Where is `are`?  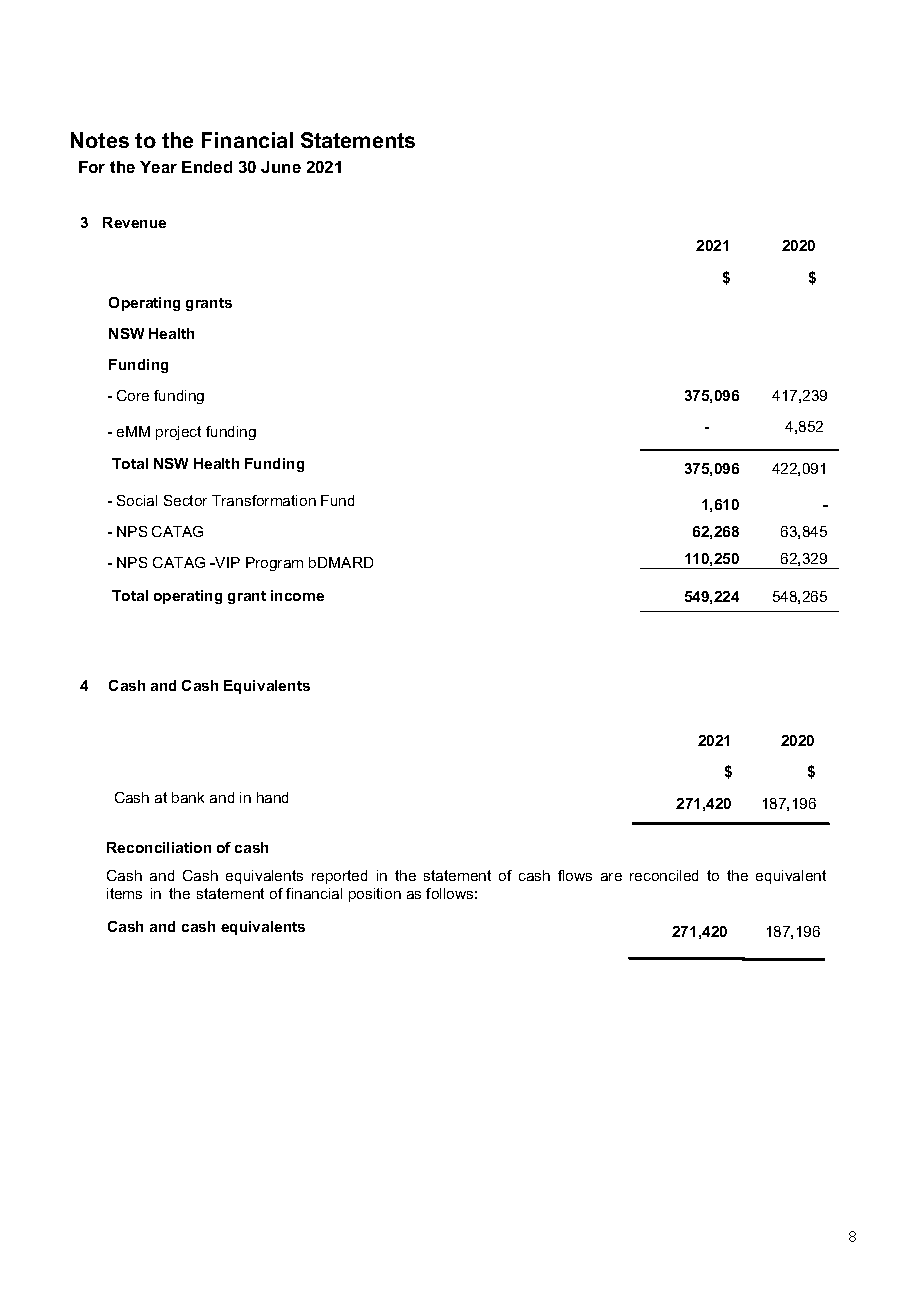
are is located at coordinates (611, 877).
